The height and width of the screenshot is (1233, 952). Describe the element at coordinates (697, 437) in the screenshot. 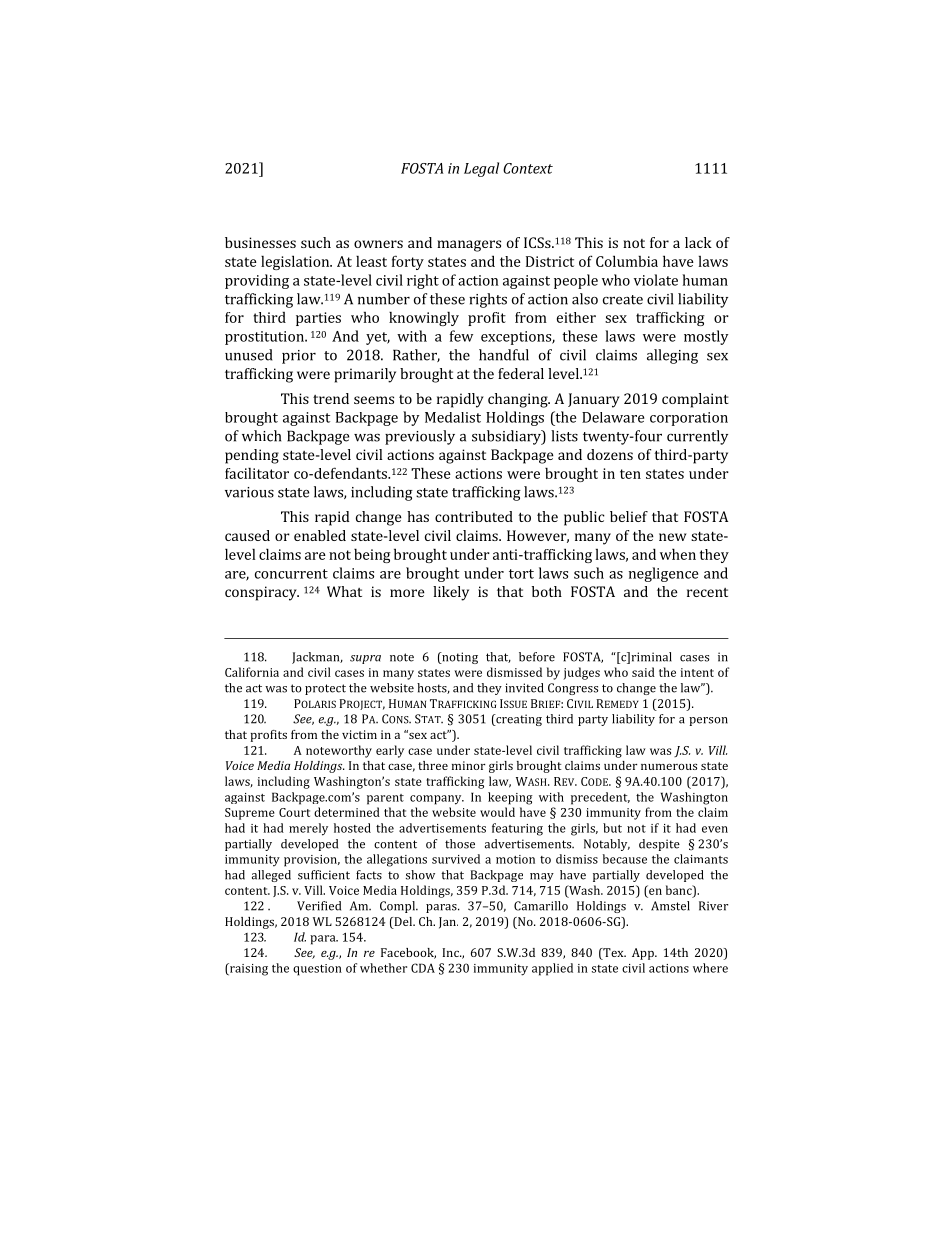

I see `currently` at that location.
